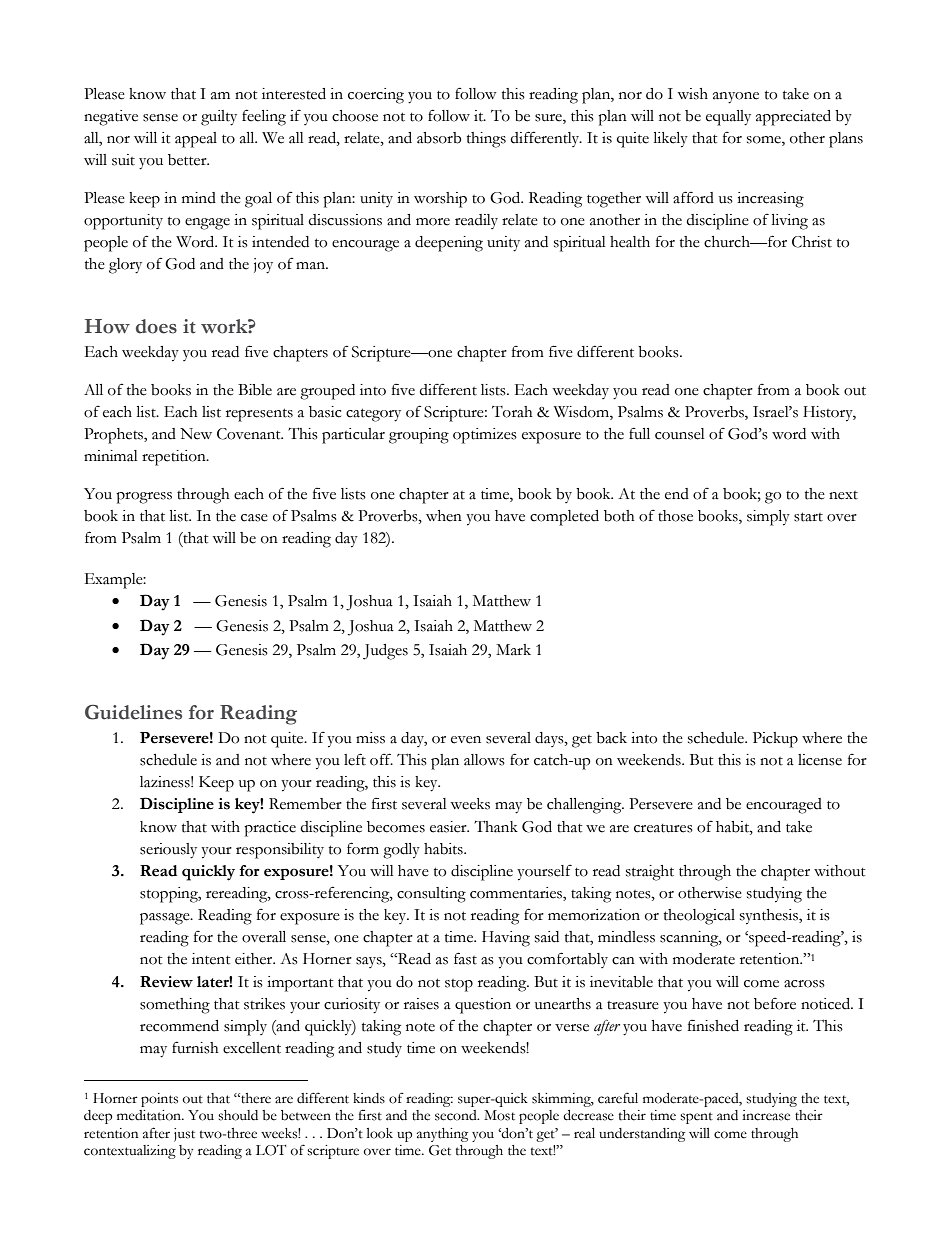 This document has height=1233, width=952. What do you see at coordinates (775, 740) in the document?
I see `Pickup` at bounding box center [775, 740].
